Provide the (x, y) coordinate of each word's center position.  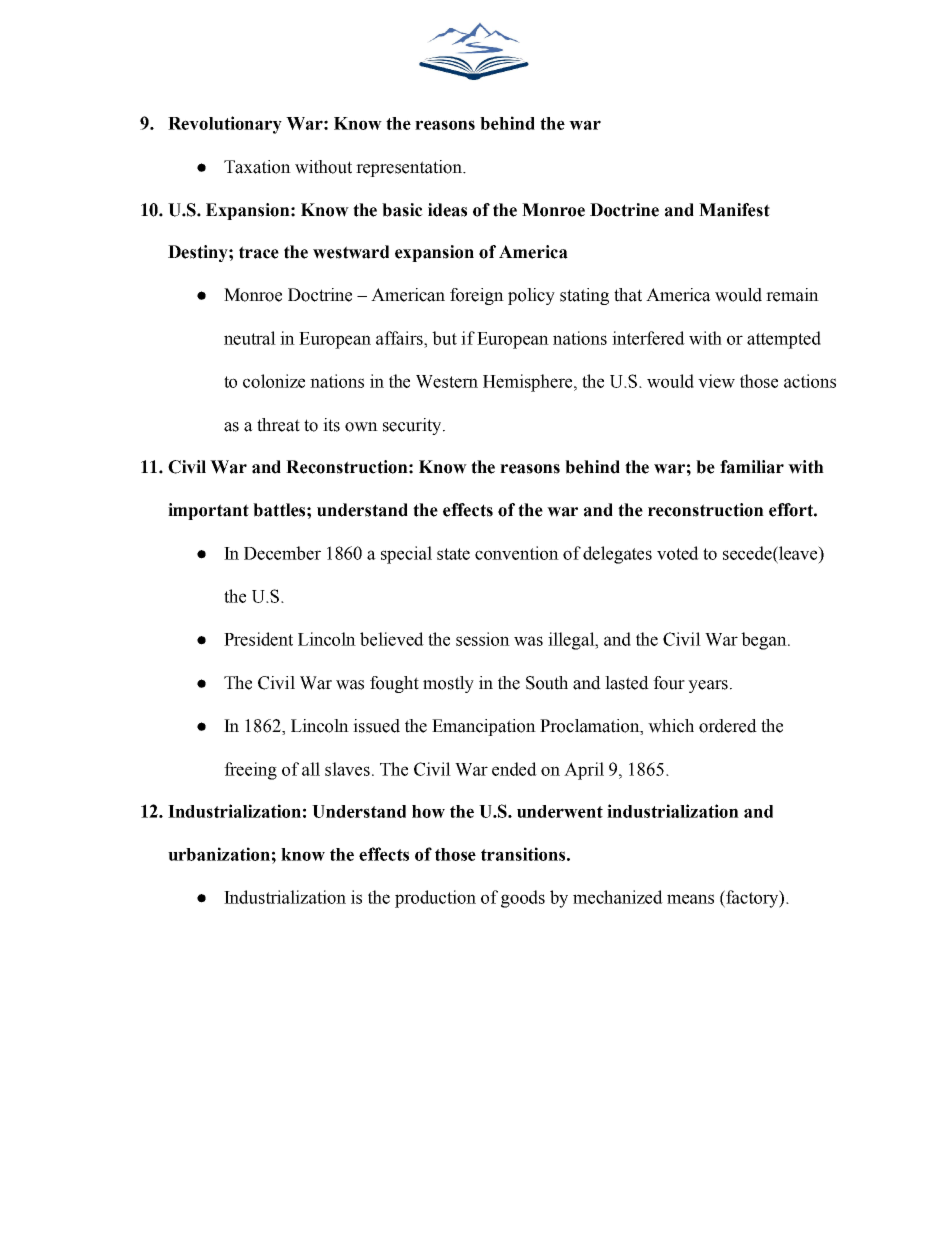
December (282, 553)
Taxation (257, 167)
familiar (752, 467)
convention (517, 553)
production (435, 899)
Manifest (734, 210)
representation (410, 168)
